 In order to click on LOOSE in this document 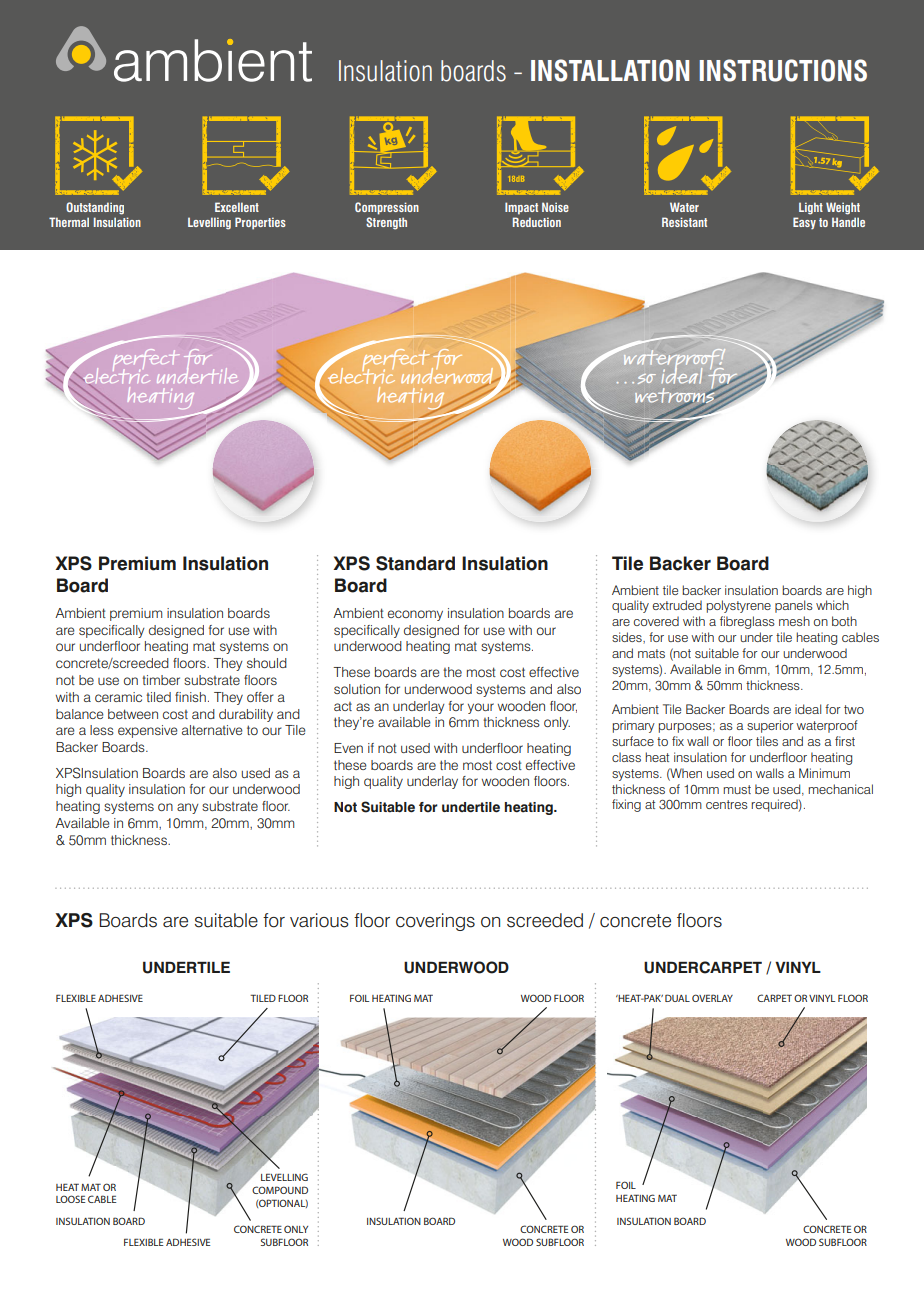, I will do `click(70, 1199)`.
